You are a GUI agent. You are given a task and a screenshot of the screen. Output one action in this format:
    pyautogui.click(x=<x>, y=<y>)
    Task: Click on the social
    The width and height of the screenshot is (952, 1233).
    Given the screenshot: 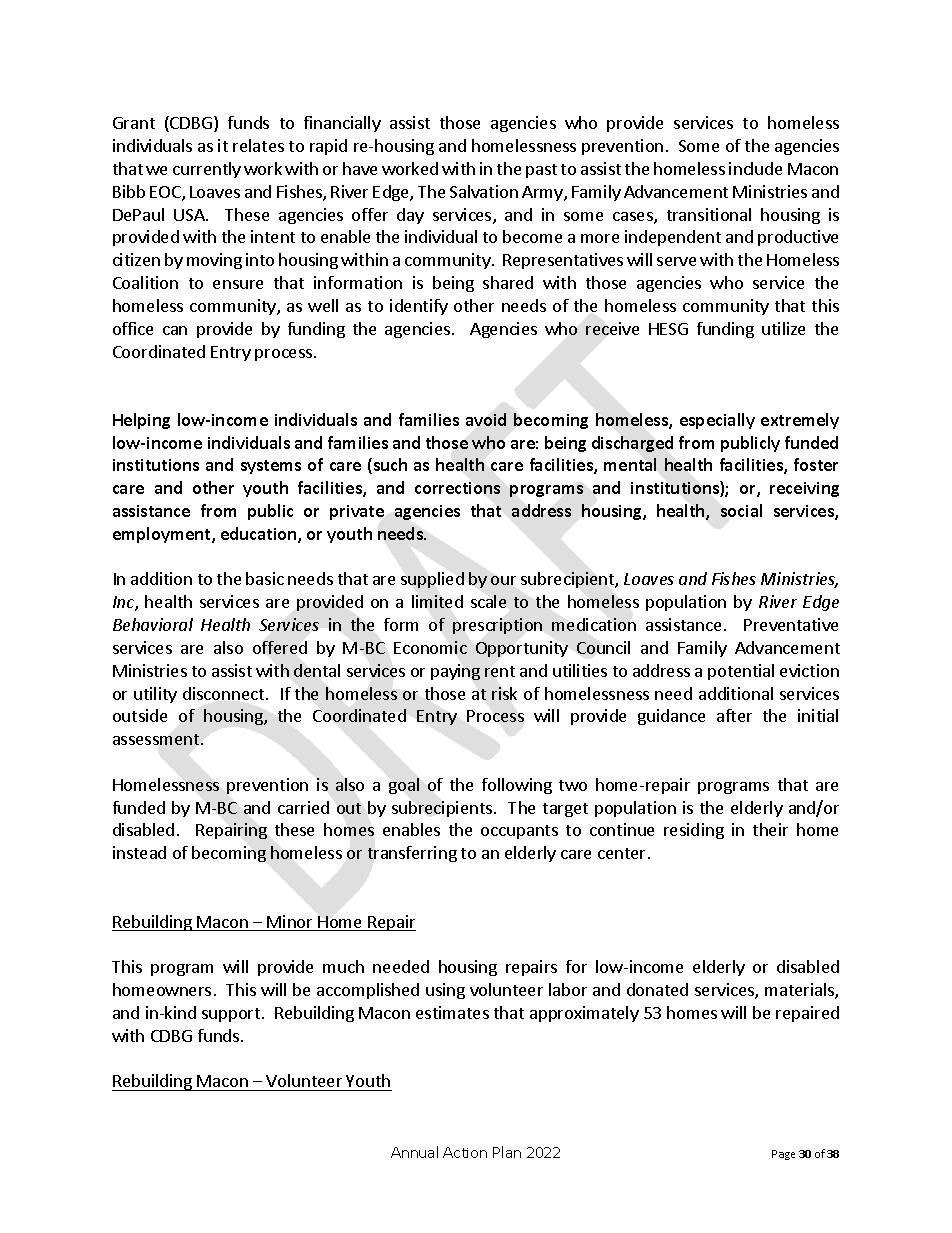 What is the action you would take?
    pyautogui.click(x=741, y=510)
